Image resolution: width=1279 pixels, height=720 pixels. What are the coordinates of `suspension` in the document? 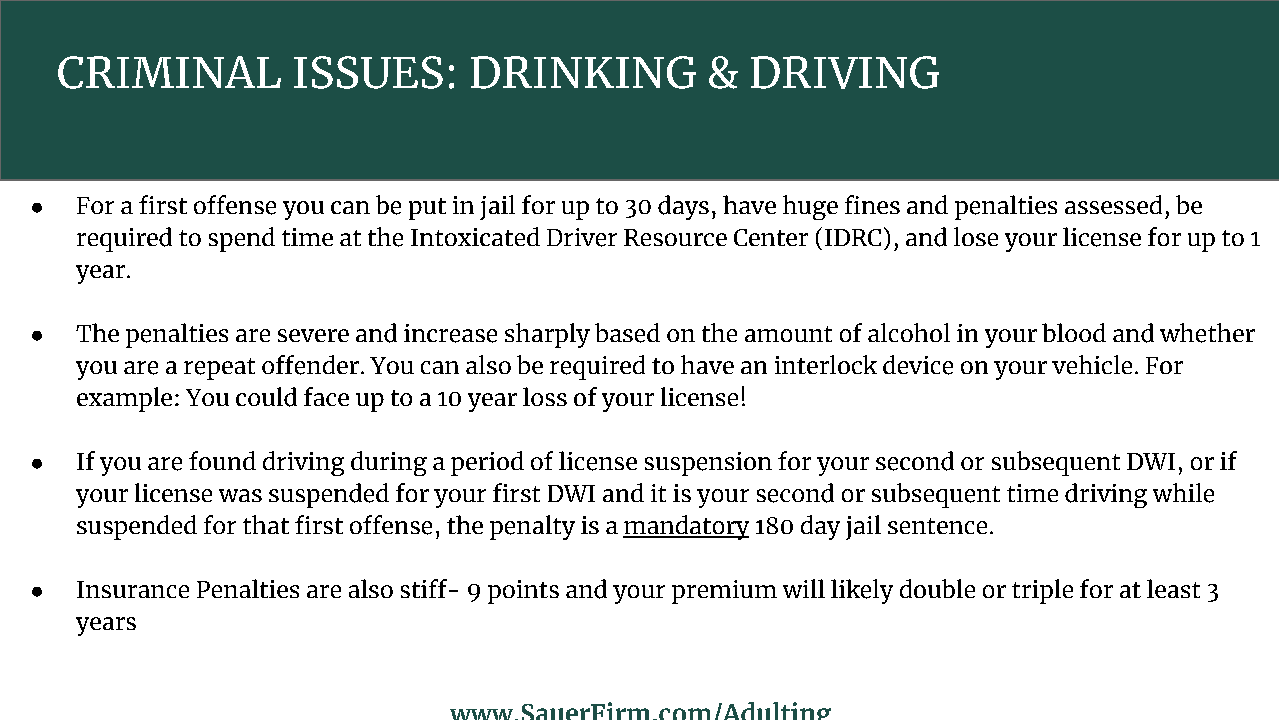 It's located at (708, 464).
